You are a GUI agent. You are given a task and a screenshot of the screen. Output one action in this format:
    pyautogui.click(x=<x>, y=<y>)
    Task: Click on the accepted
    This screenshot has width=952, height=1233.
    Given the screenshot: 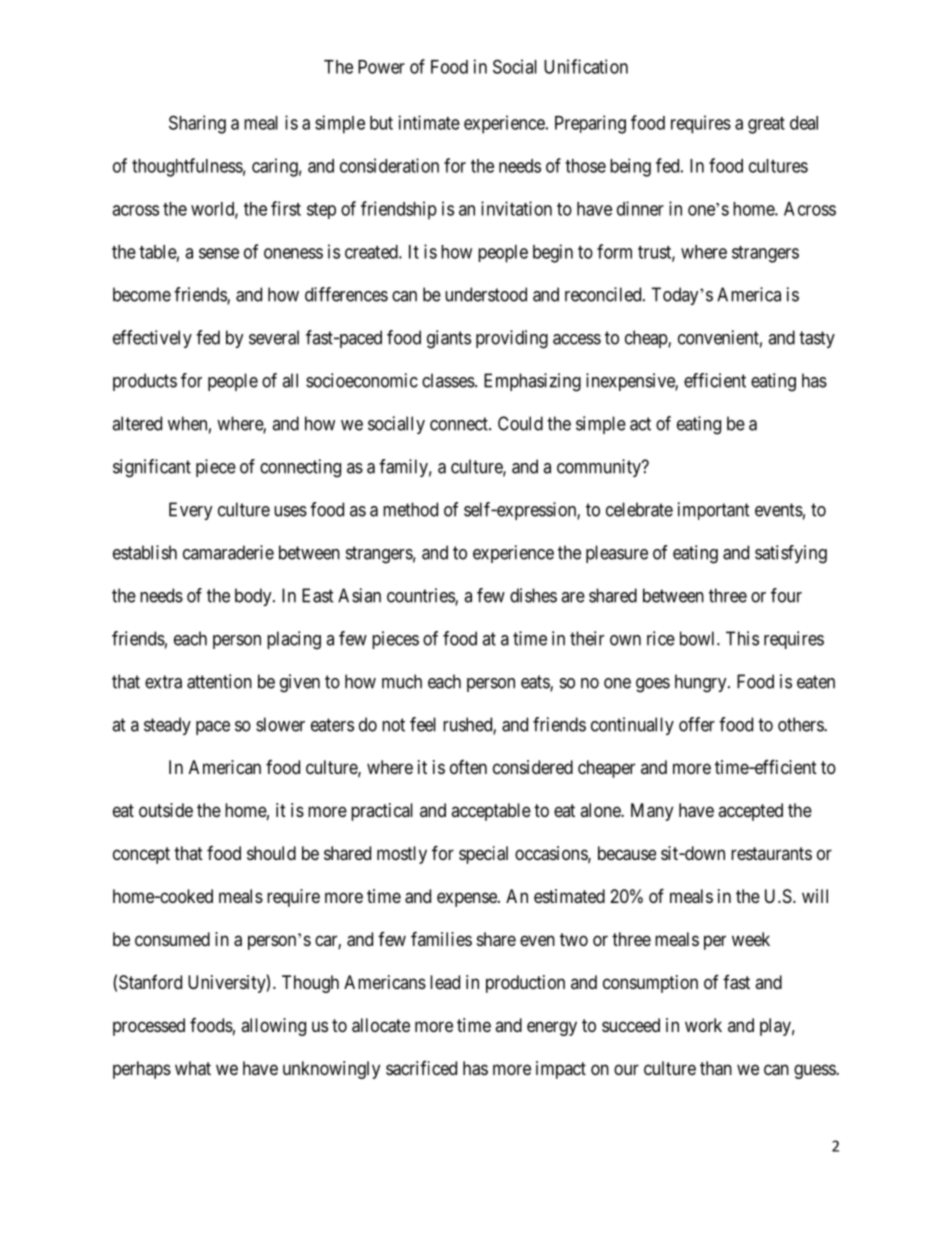 What is the action you would take?
    pyautogui.click(x=750, y=812)
